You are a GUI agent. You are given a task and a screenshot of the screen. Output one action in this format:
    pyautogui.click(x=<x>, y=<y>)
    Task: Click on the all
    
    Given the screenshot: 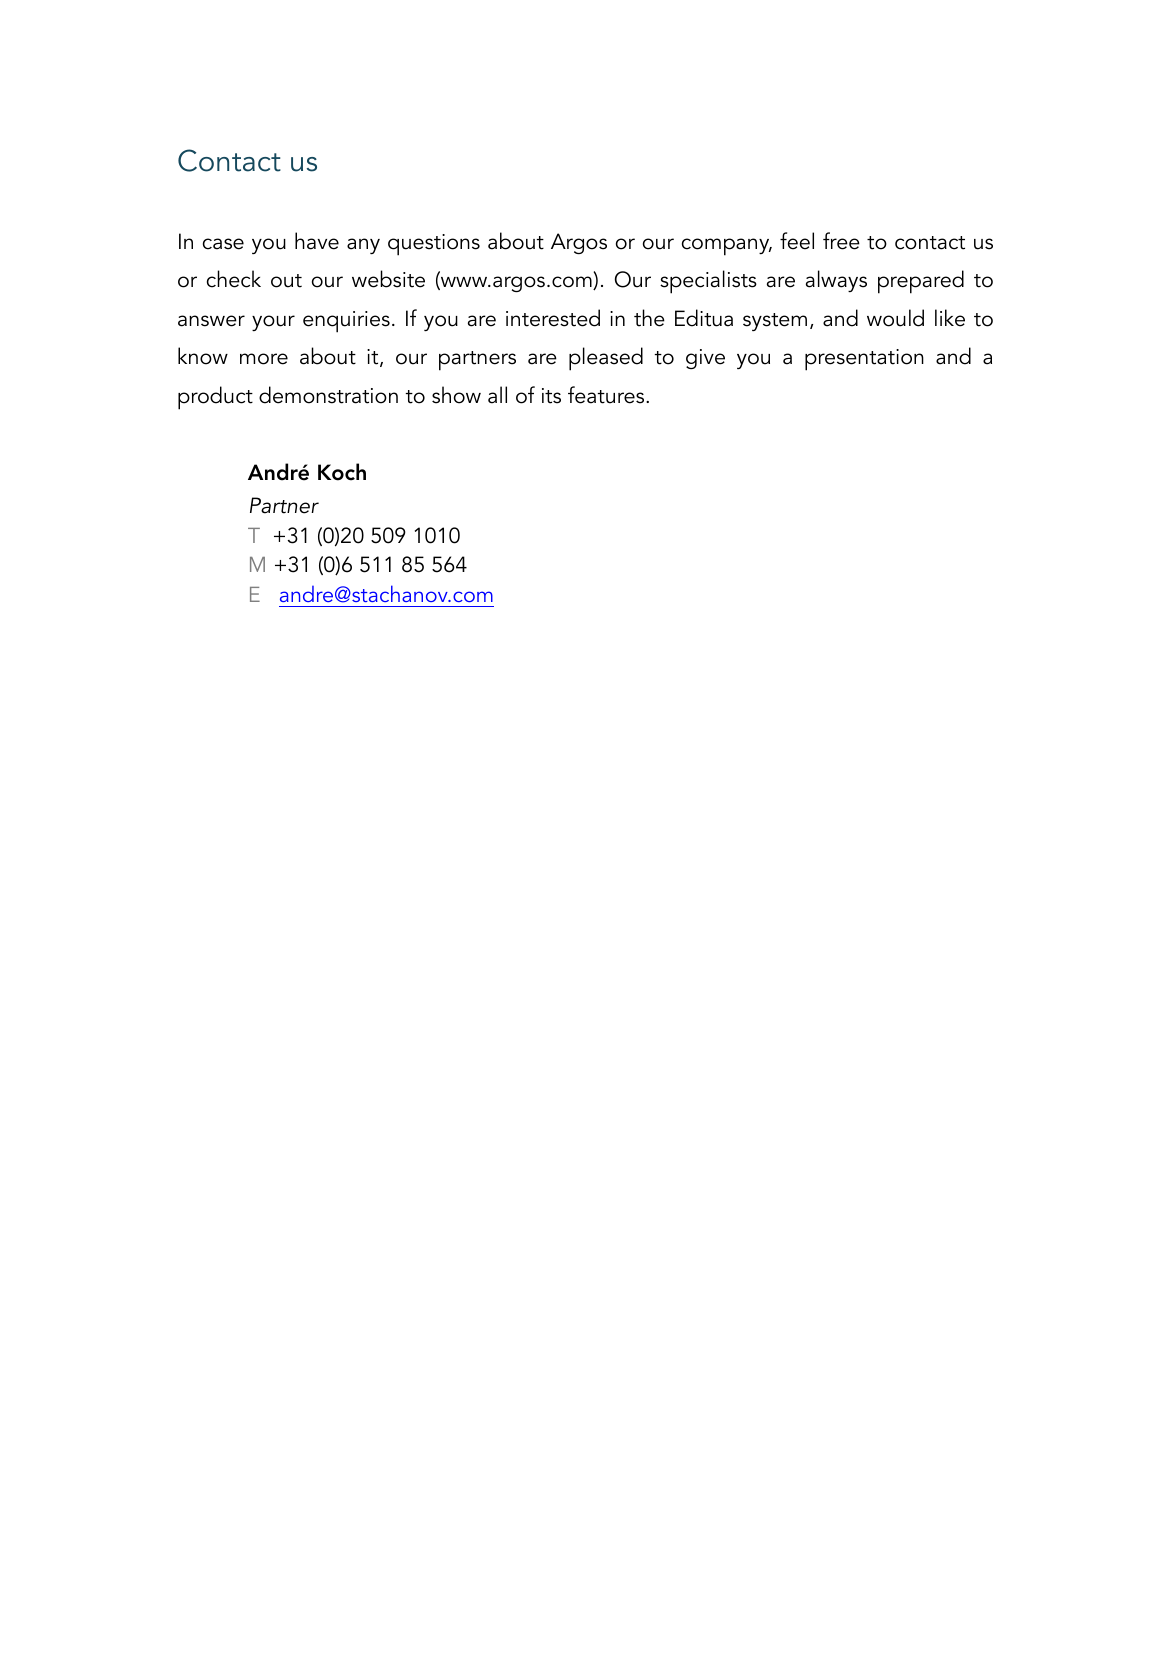 What is the action you would take?
    pyautogui.click(x=497, y=395)
